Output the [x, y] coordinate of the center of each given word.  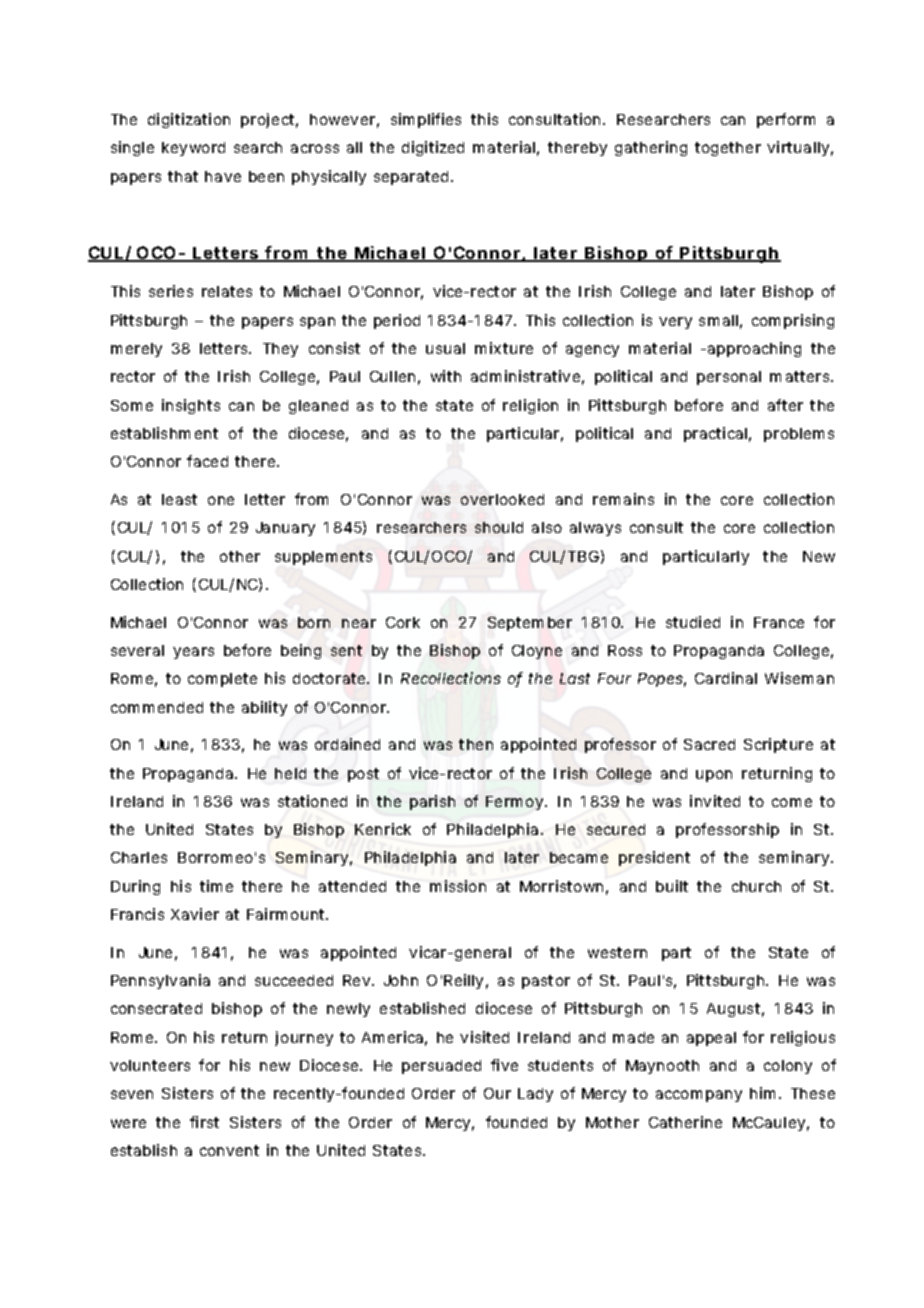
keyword [193, 149]
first [204, 1122]
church [756, 886]
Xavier [195, 914]
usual [445, 348]
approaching [754, 349]
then [476, 744]
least [179, 499]
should [499, 527]
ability [264, 708]
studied [693, 622]
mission [458, 886]
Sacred [709, 744]
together [728, 149]
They [280, 350]
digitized [433, 148]
